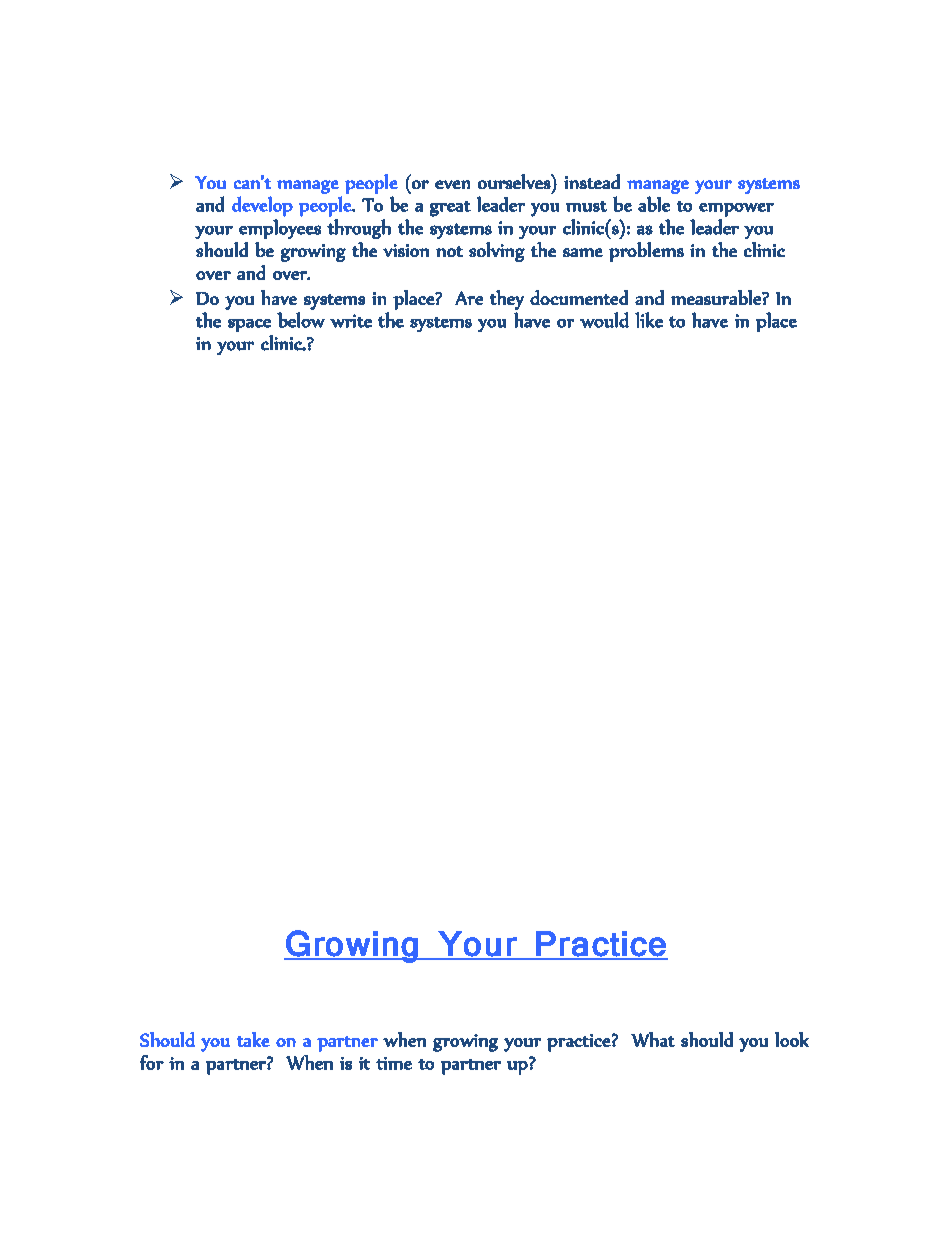 This document has width=952, height=1233. I want to click on develop, so click(262, 206).
